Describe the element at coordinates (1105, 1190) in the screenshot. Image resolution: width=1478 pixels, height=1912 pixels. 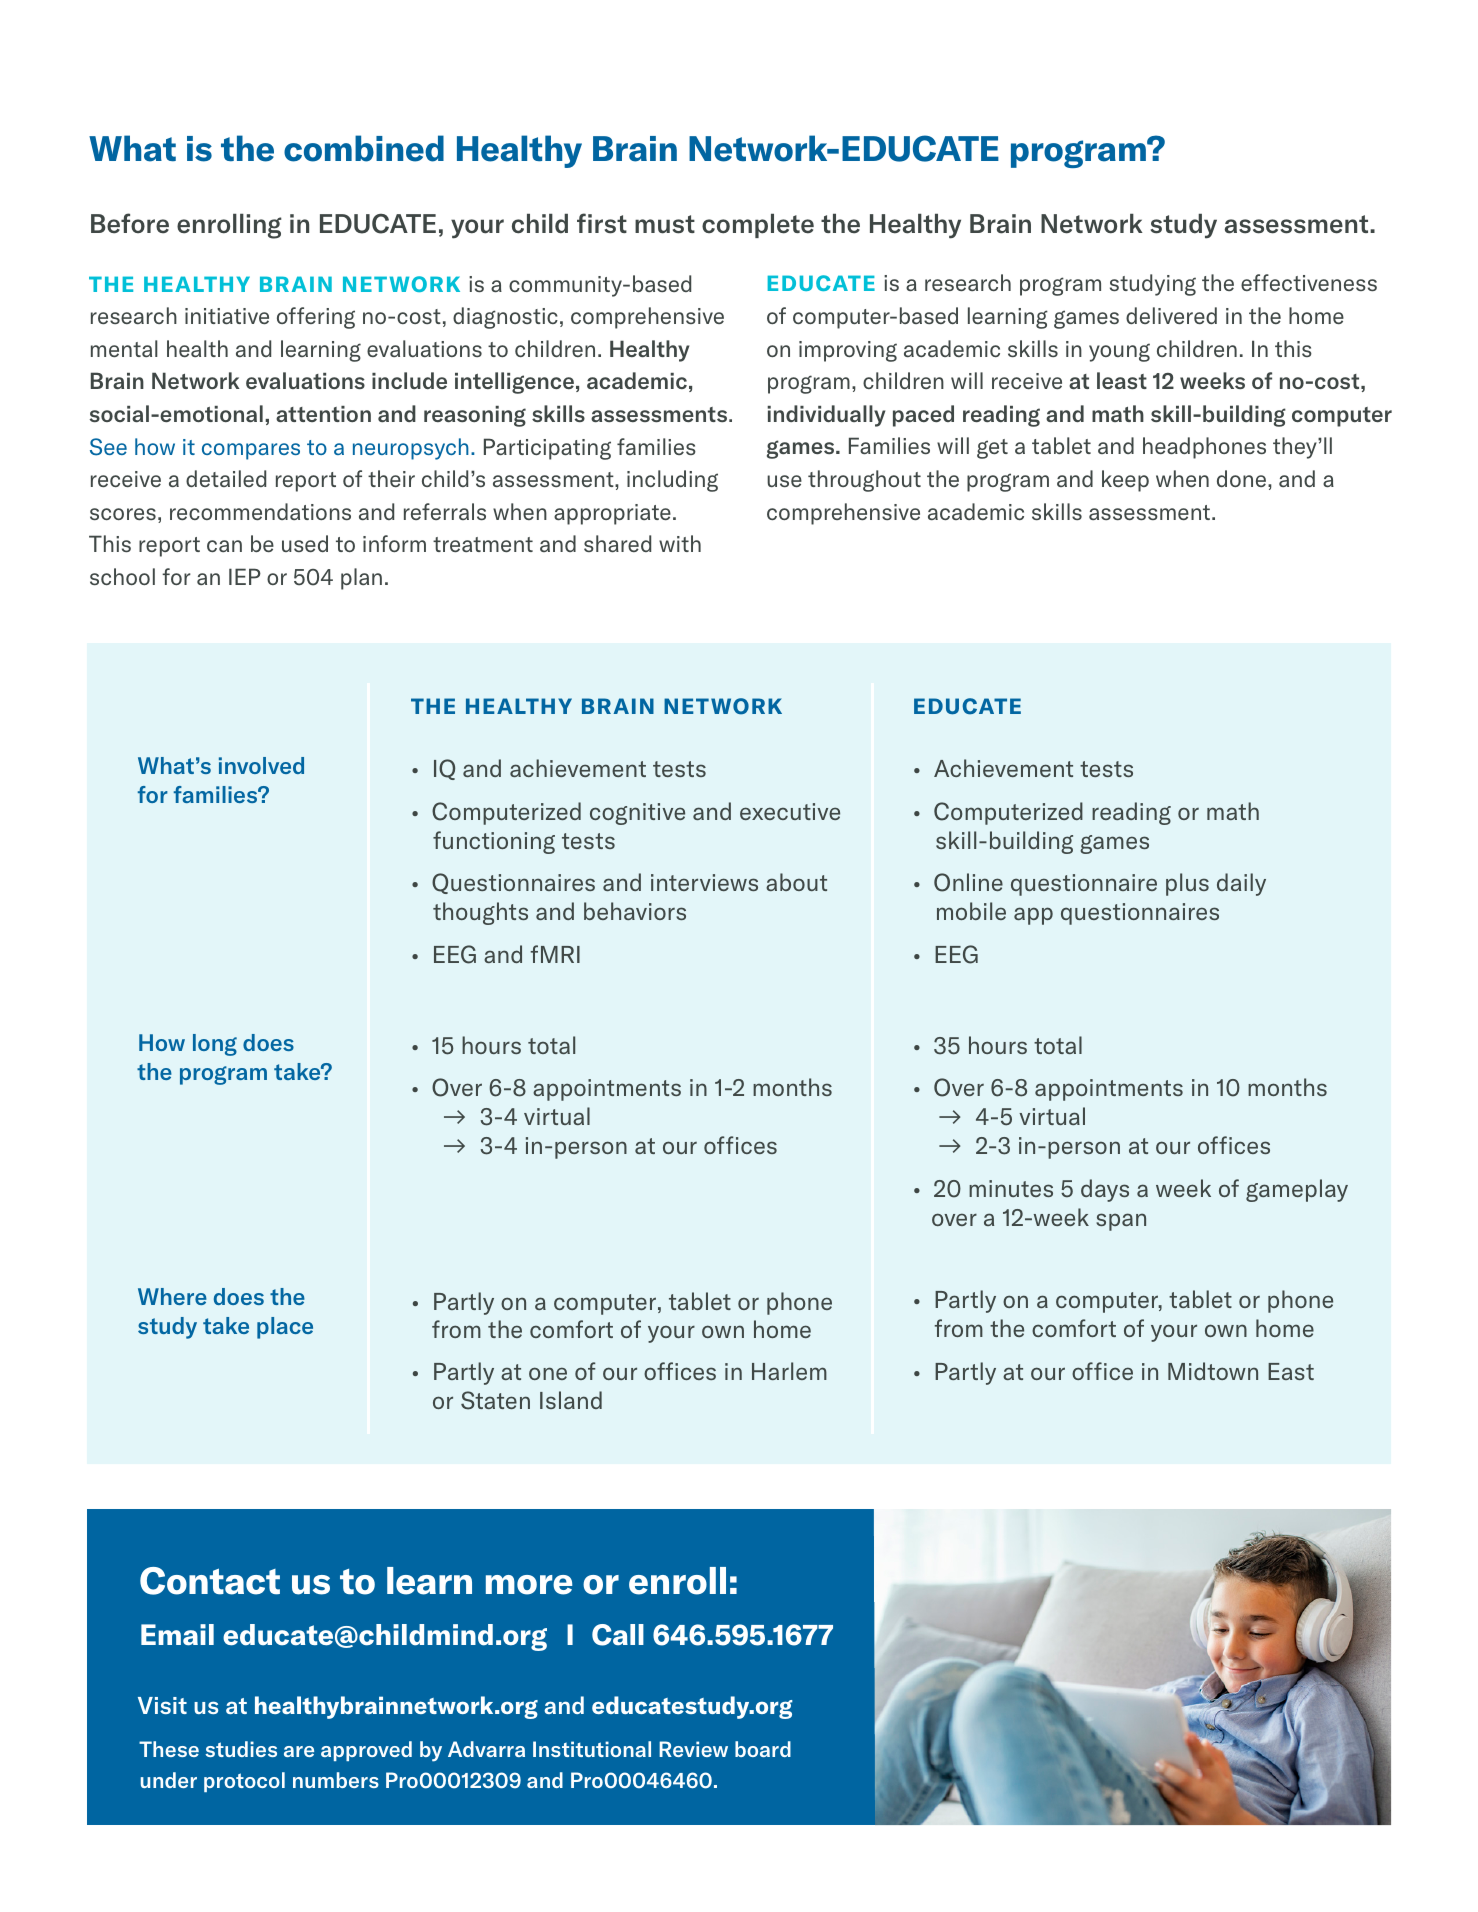
I see `days` at that location.
